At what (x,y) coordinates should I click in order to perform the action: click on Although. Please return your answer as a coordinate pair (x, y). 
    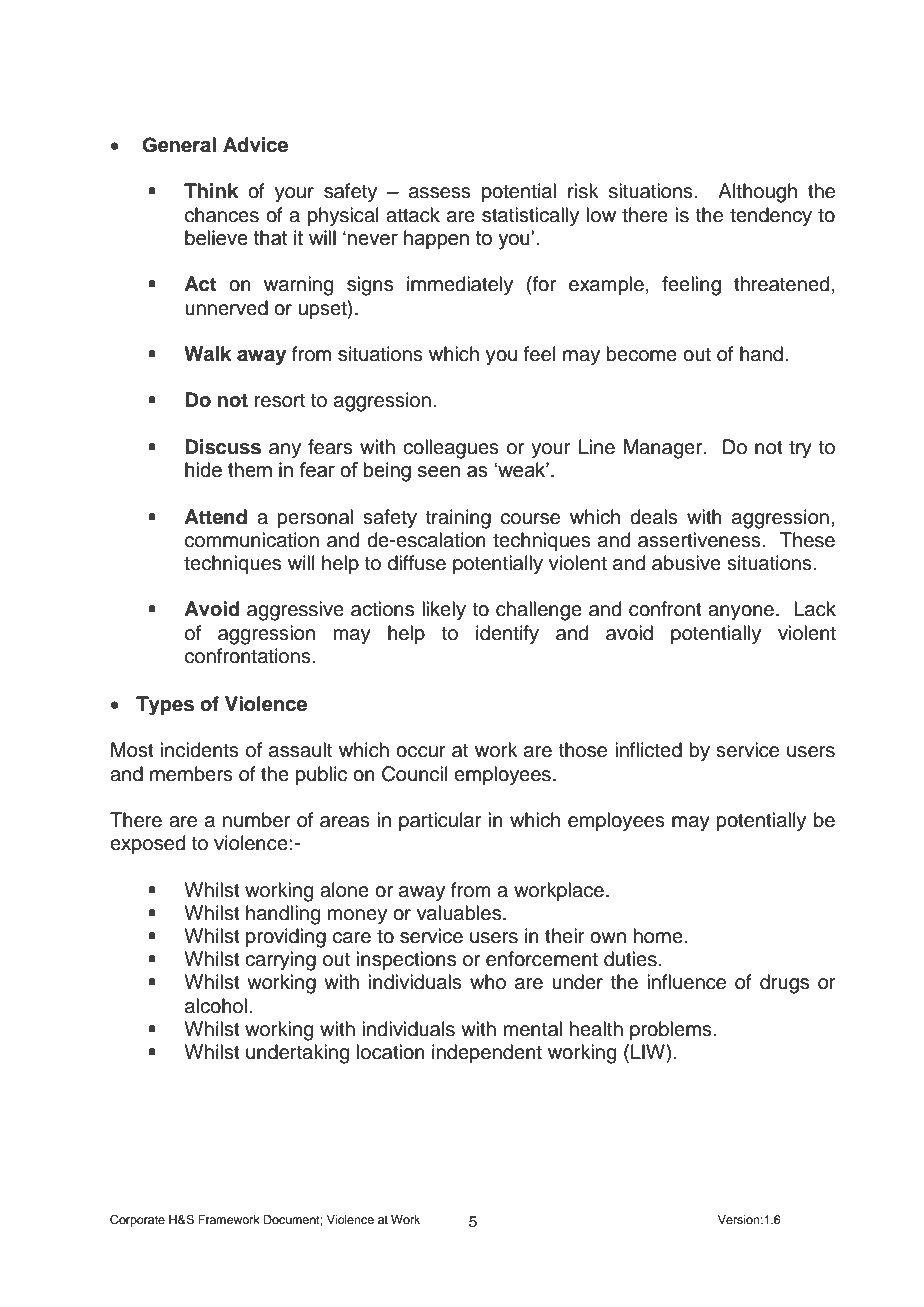
    Looking at the image, I should click on (757, 193).
